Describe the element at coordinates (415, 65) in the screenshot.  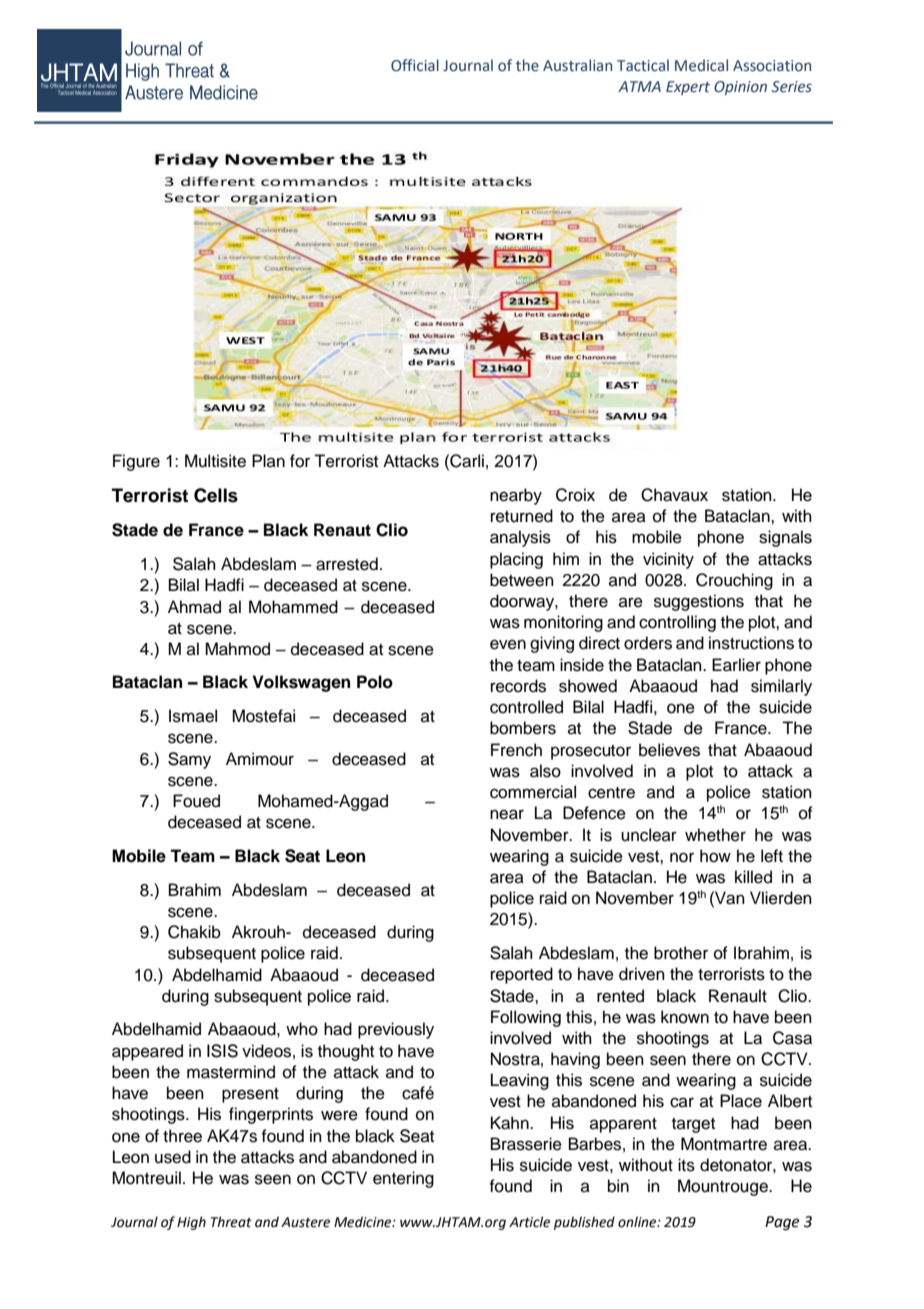
I see `Official` at that location.
